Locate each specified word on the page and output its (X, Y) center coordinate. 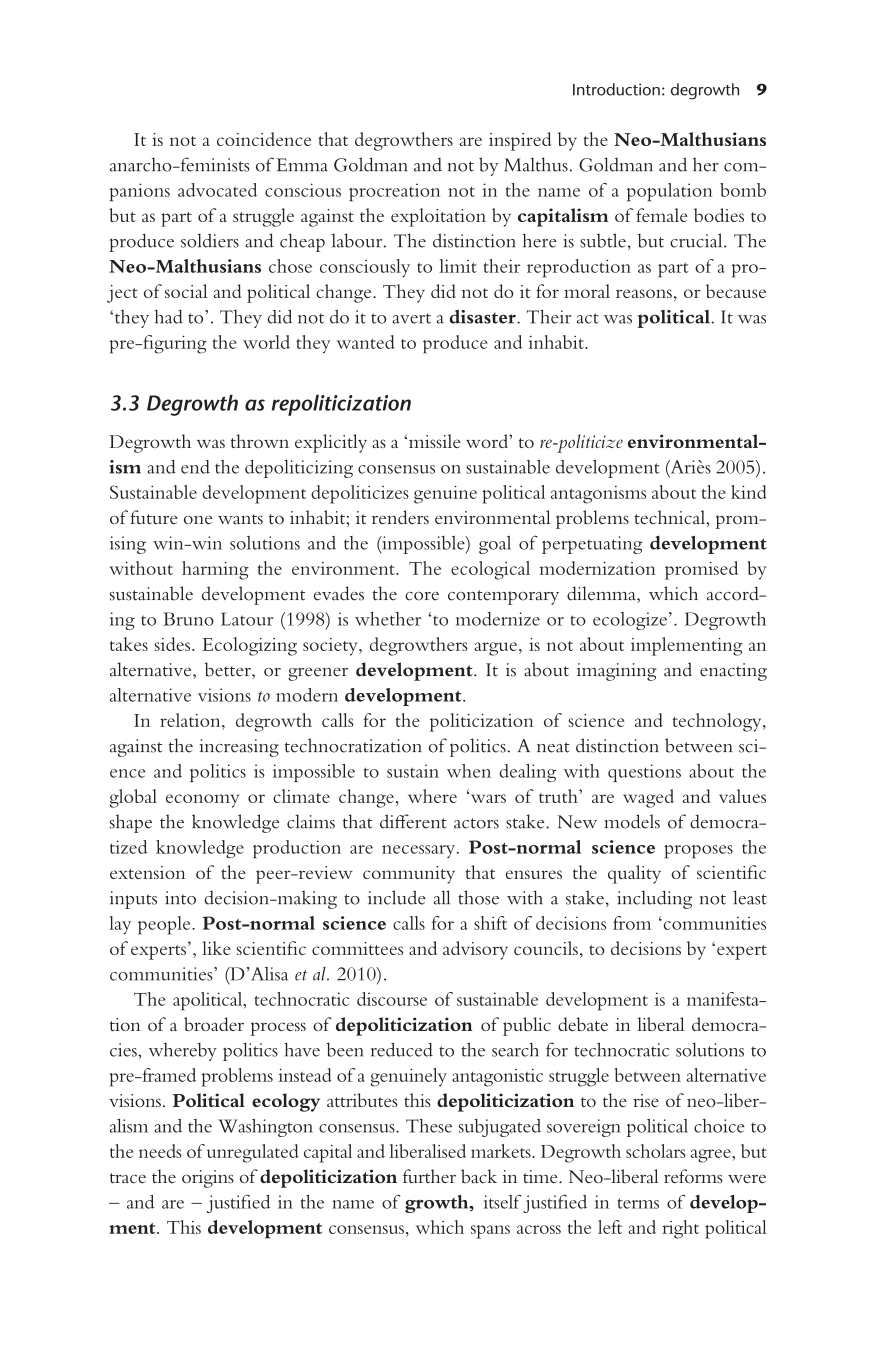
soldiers (210, 240)
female (662, 215)
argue (495, 649)
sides (172, 644)
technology (718, 722)
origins (208, 1179)
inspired (520, 141)
